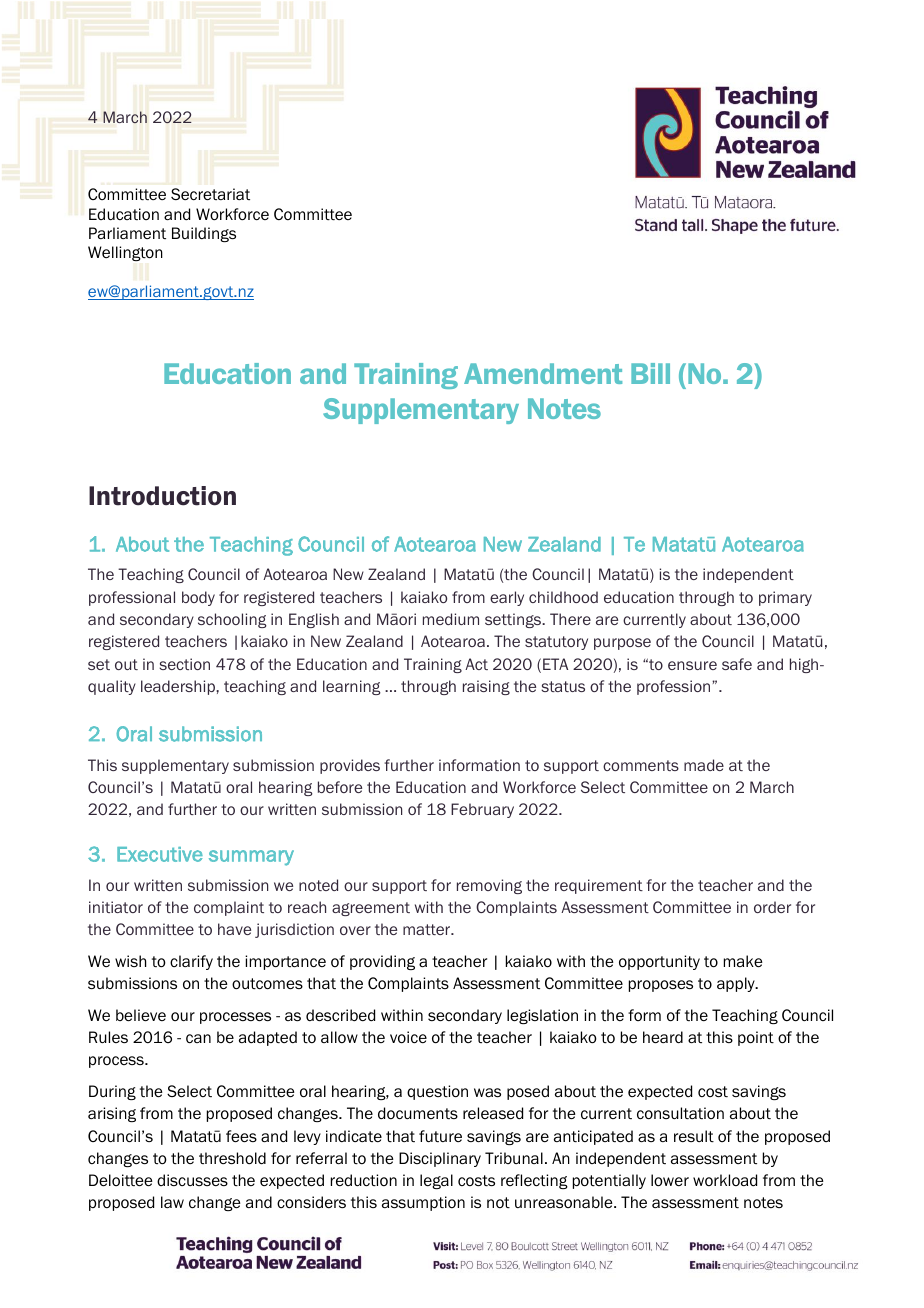  Describe the element at coordinates (482, 810) in the image. I see `February` at that location.
